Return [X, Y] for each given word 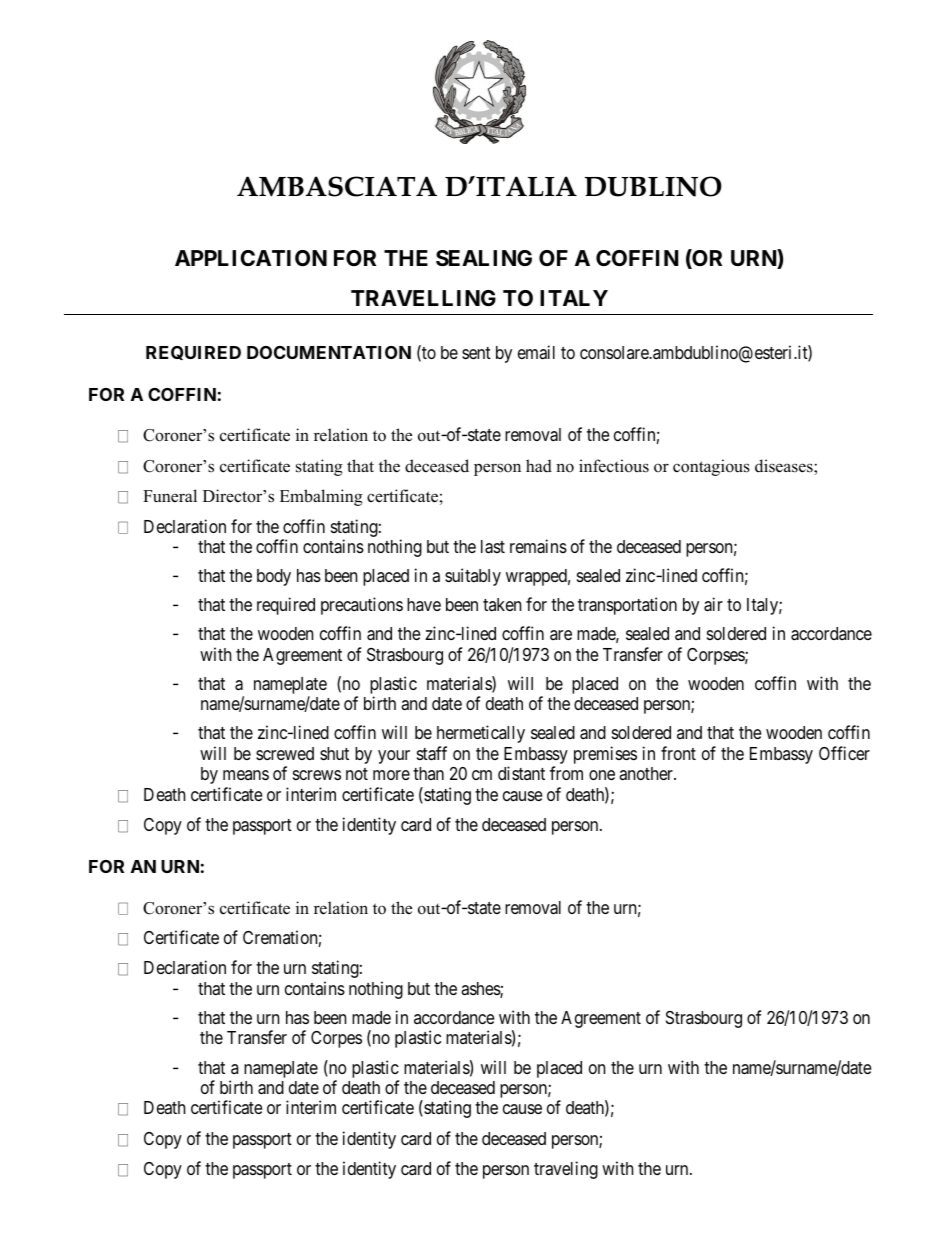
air [713, 604]
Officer [844, 753]
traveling [566, 1170]
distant [521, 773]
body [274, 577]
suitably [473, 577]
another [647, 773]
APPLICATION [251, 258]
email [536, 352]
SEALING [484, 258]
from [566, 773]
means [246, 775]
